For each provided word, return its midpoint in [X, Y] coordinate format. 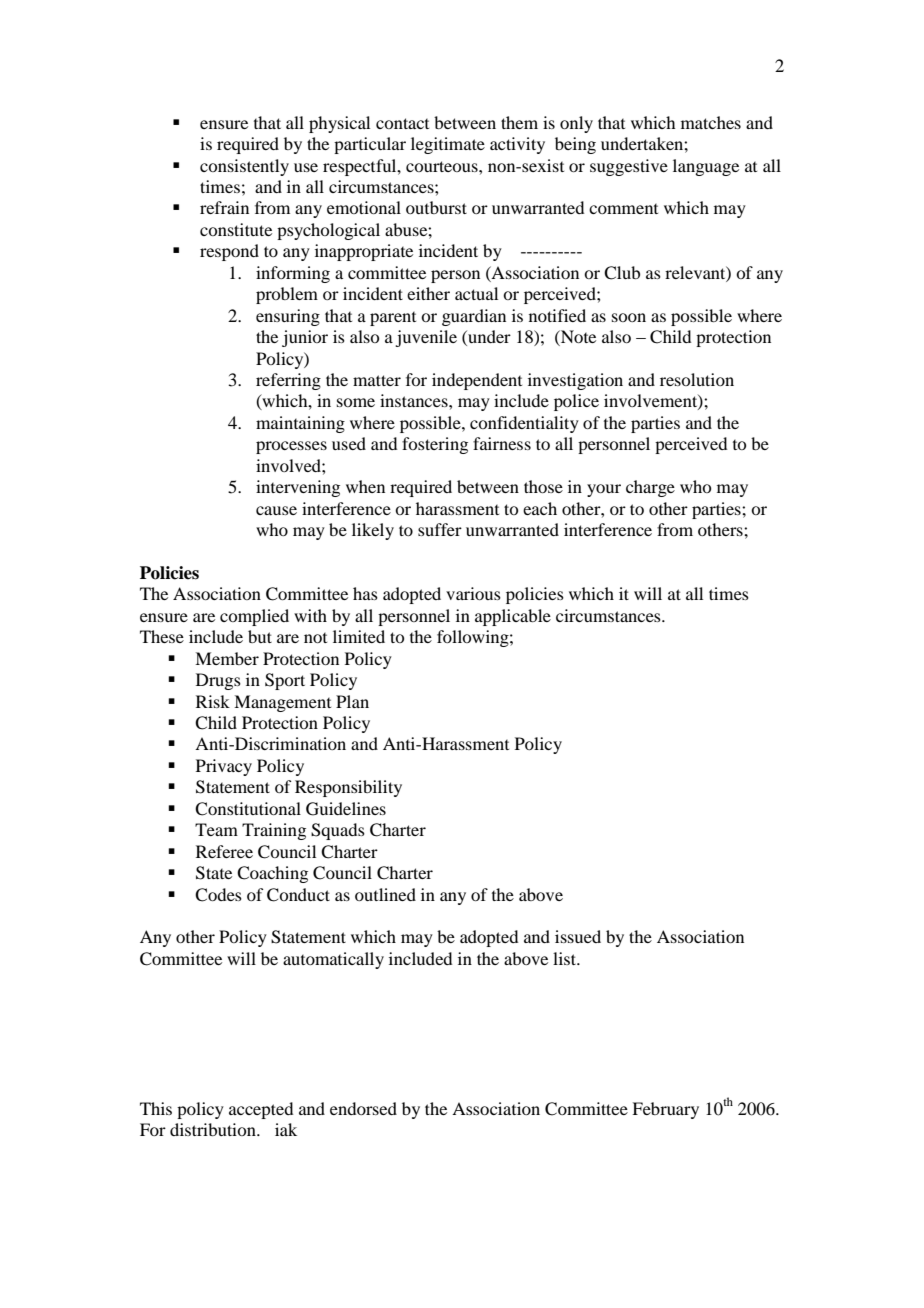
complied [254, 617]
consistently [244, 167]
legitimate [448, 145]
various [473, 593]
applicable [513, 617]
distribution [214, 1129]
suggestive [629, 167]
